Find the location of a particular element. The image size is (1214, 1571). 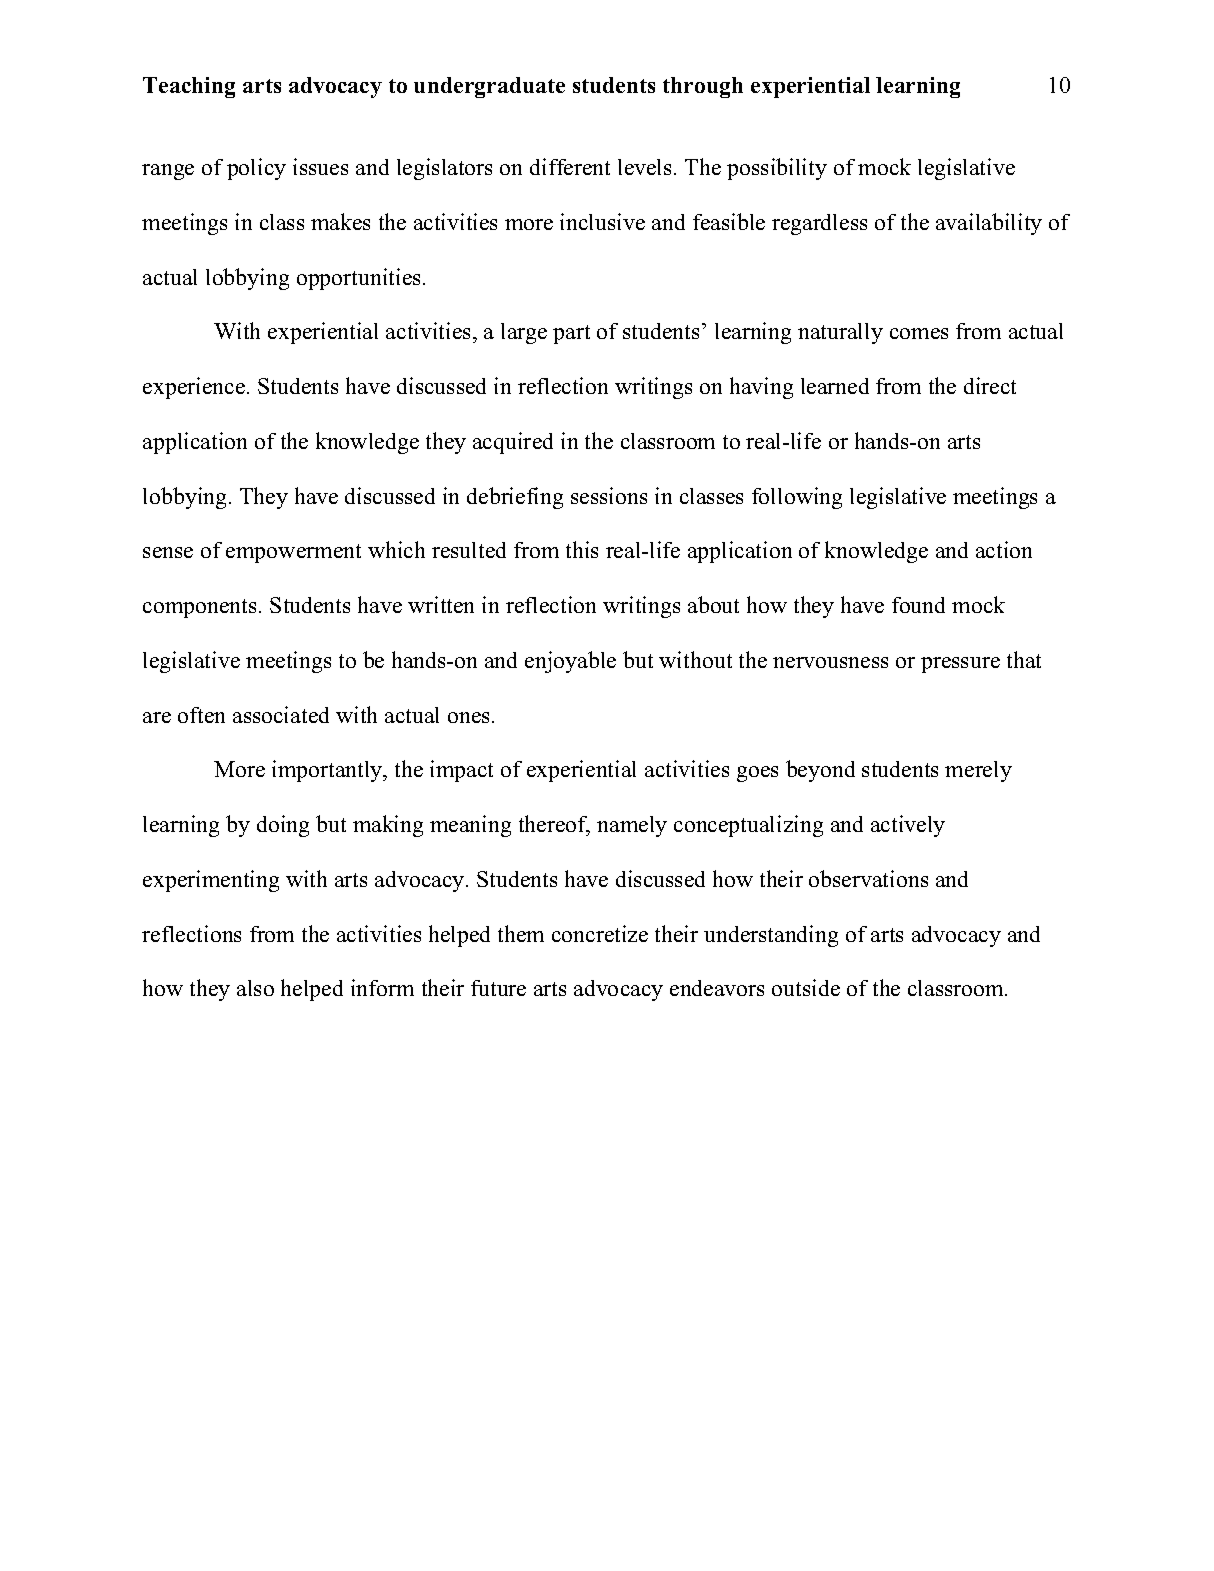

different is located at coordinates (570, 166).
